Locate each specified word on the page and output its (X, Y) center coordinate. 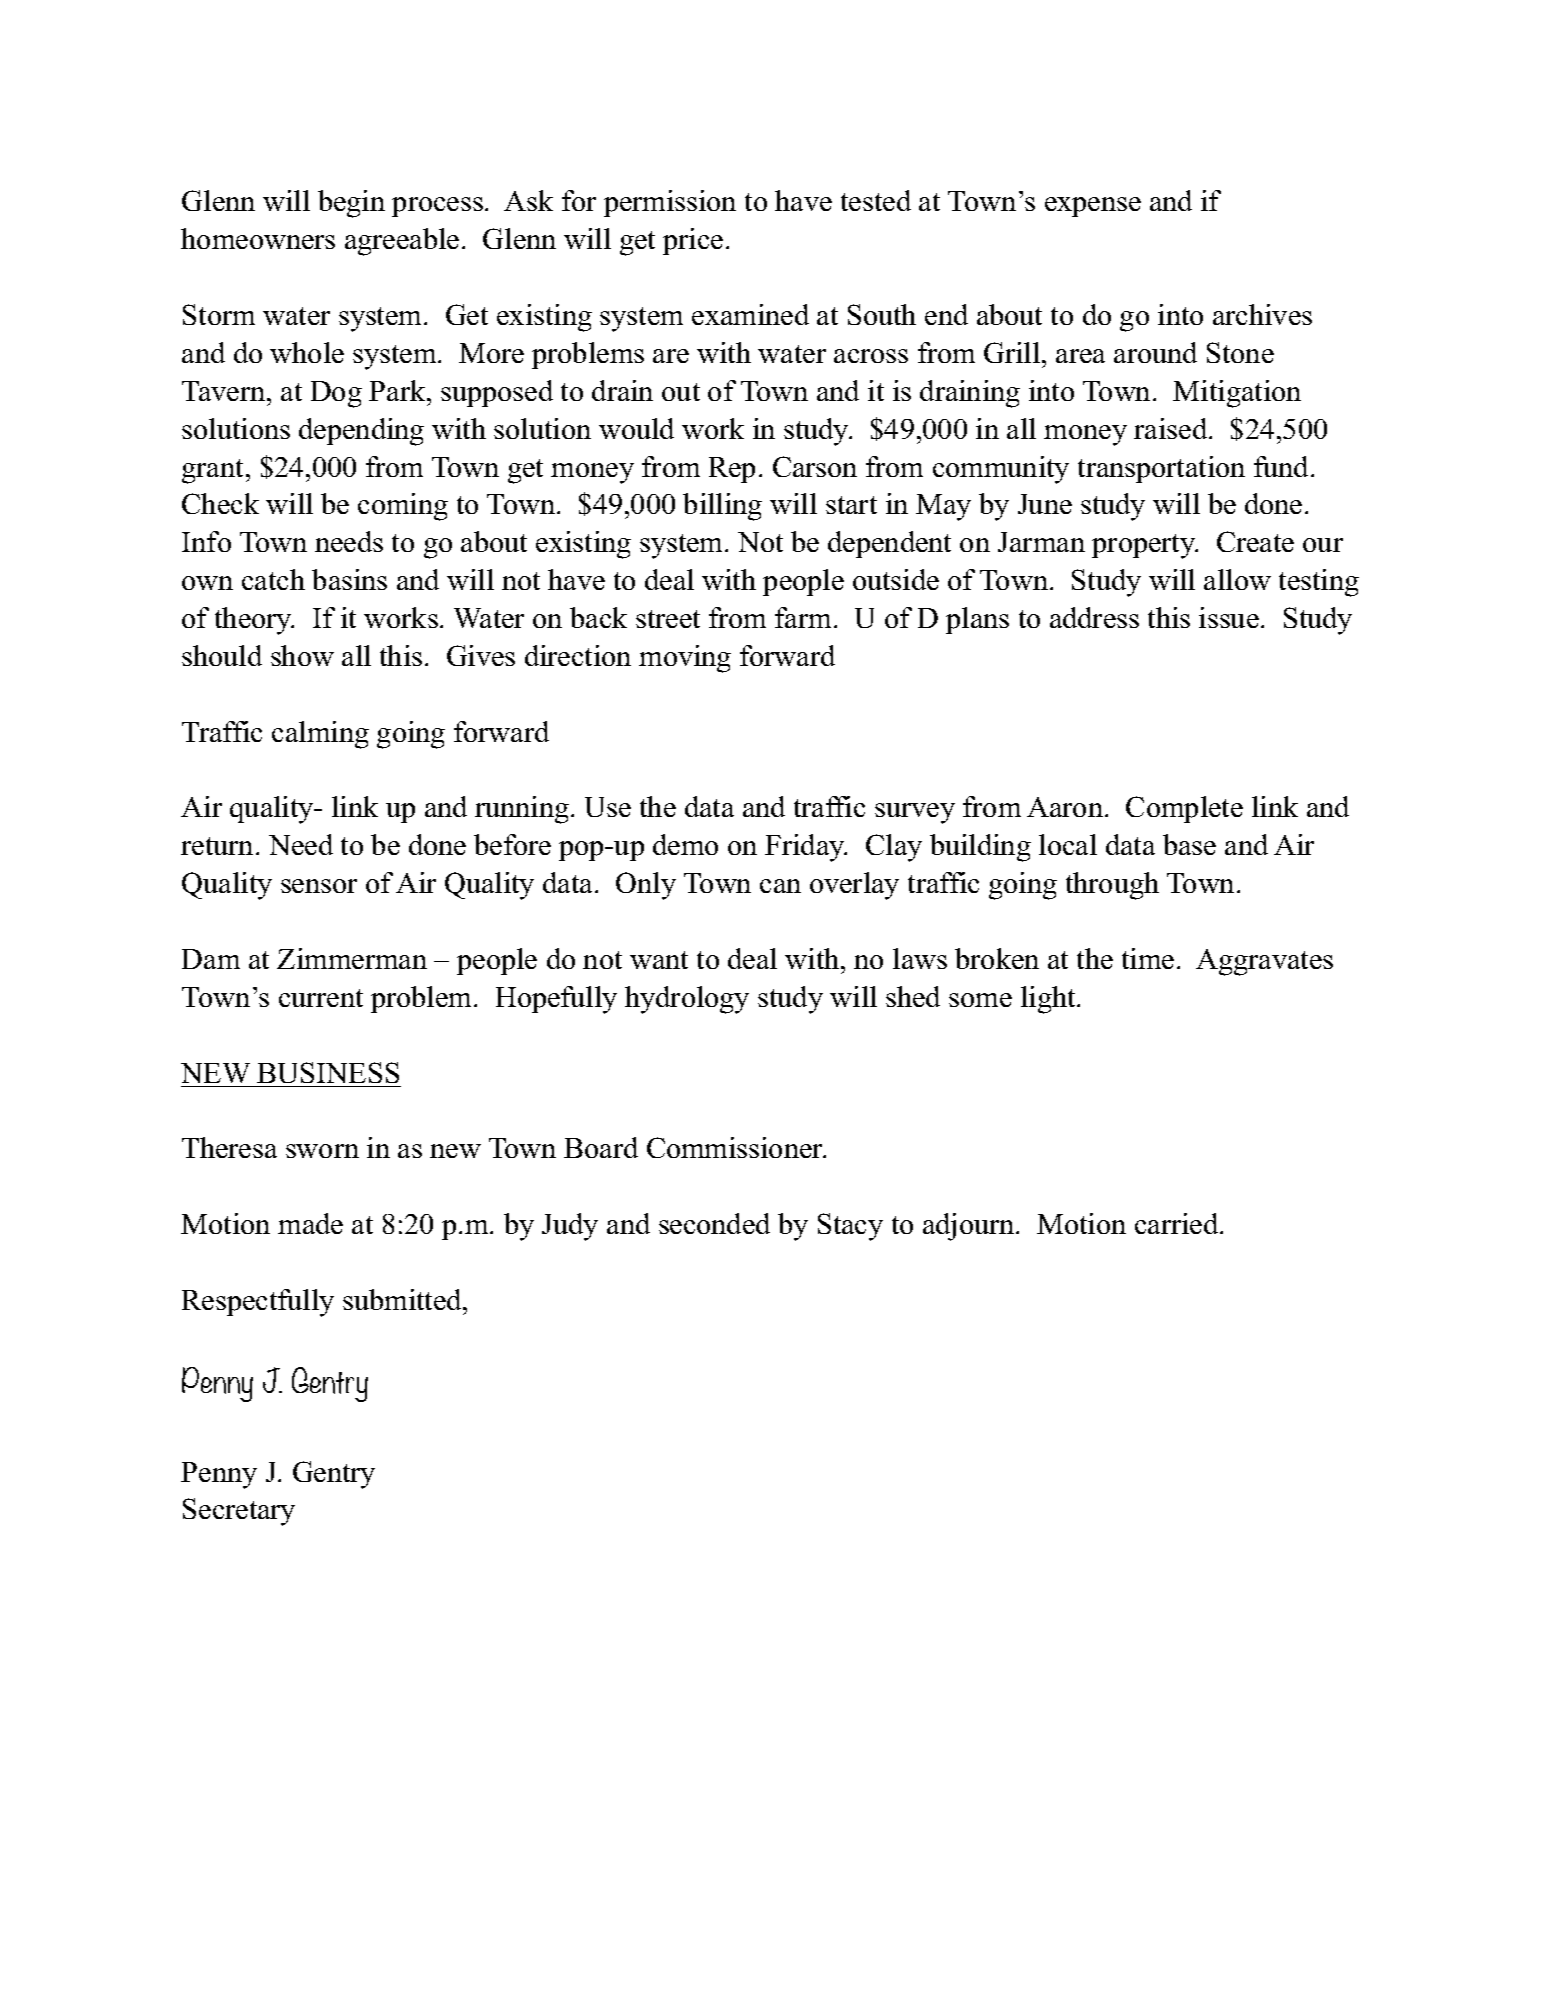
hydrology (687, 1000)
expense (1093, 207)
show (302, 655)
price (693, 241)
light (1049, 1000)
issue (1229, 617)
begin (351, 204)
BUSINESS (328, 1072)
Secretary (239, 1512)
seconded (714, 1223)
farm (803, 617)
